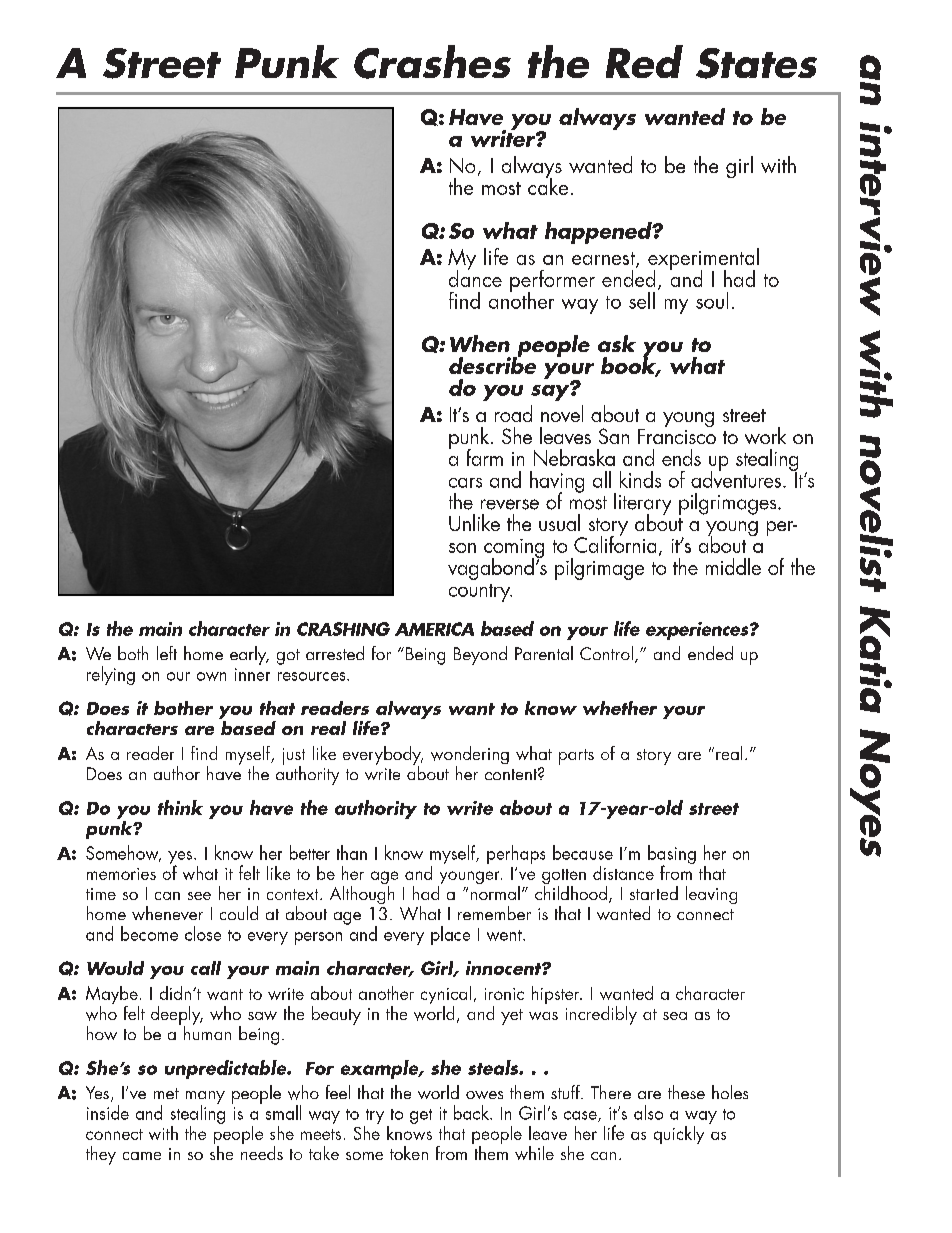  What do you see at coordinates (712, 300) in the image?
I see `soul` at bounding box center [712, 300].
